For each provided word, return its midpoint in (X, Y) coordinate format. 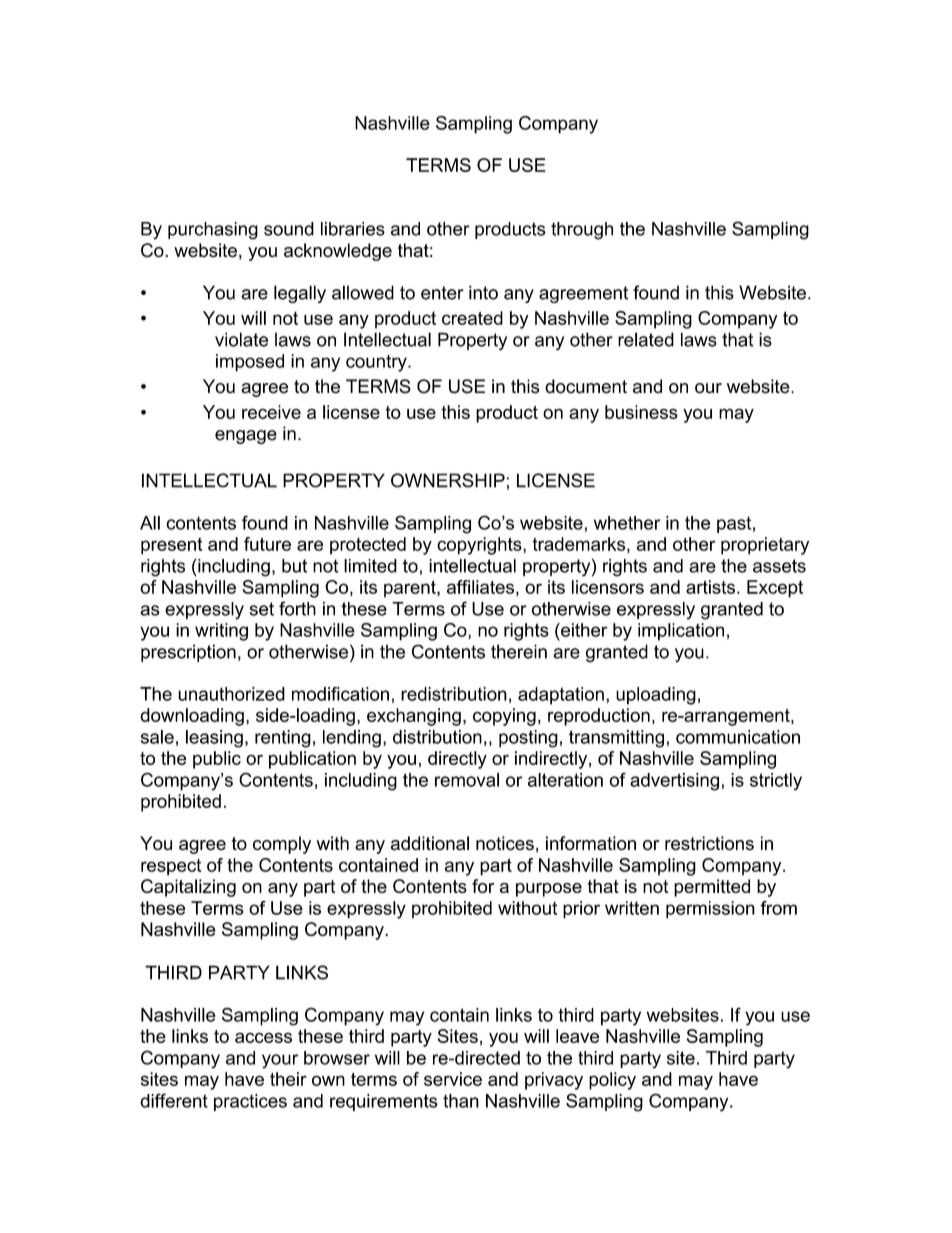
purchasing (213, 231)
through (582, 231)
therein (519, 651)
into (483, 292)
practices (250, 1102)
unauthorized (231, 694)
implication (681, 632)
